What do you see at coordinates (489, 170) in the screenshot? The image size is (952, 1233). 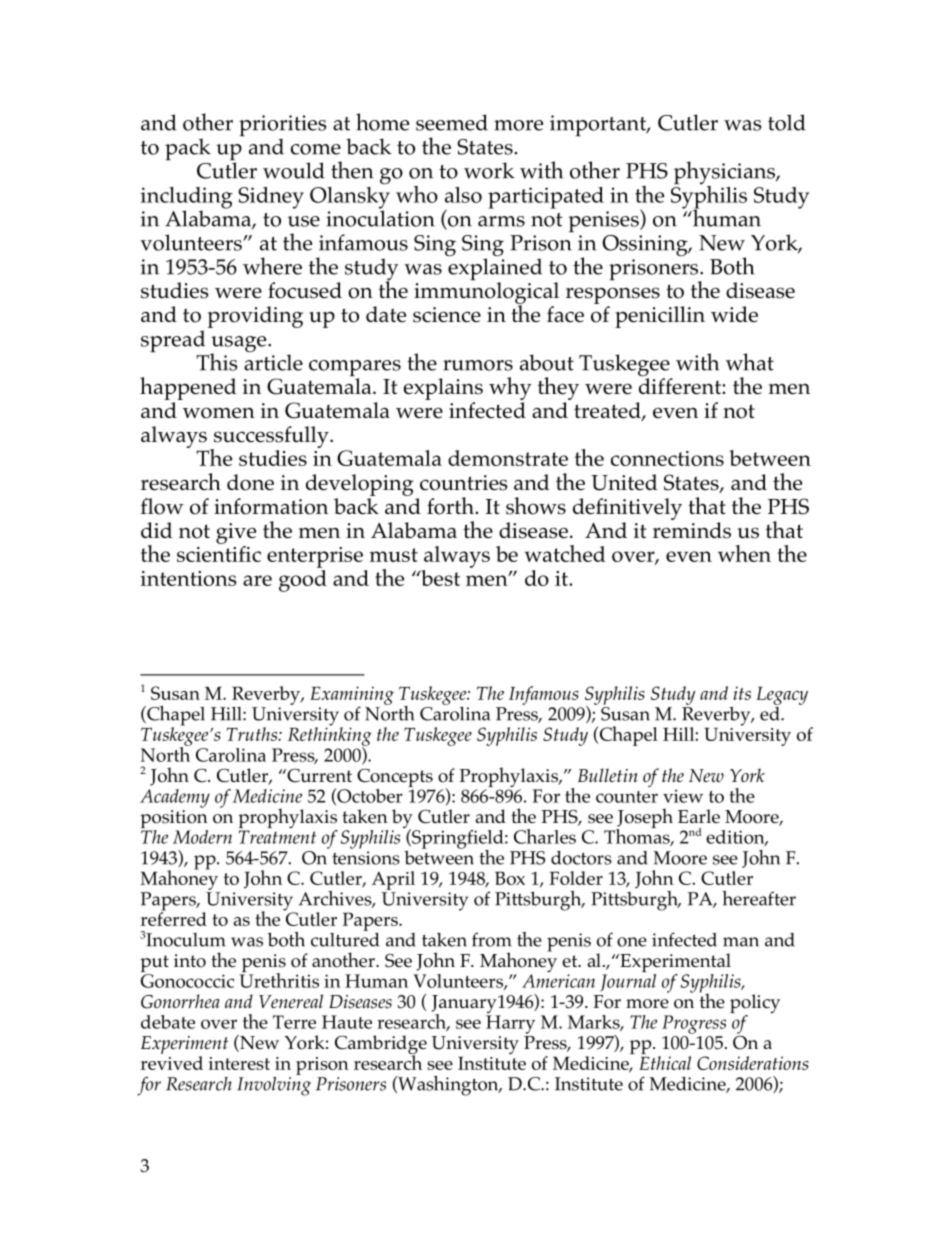 I see `work` at bounding box center [489, 170].
